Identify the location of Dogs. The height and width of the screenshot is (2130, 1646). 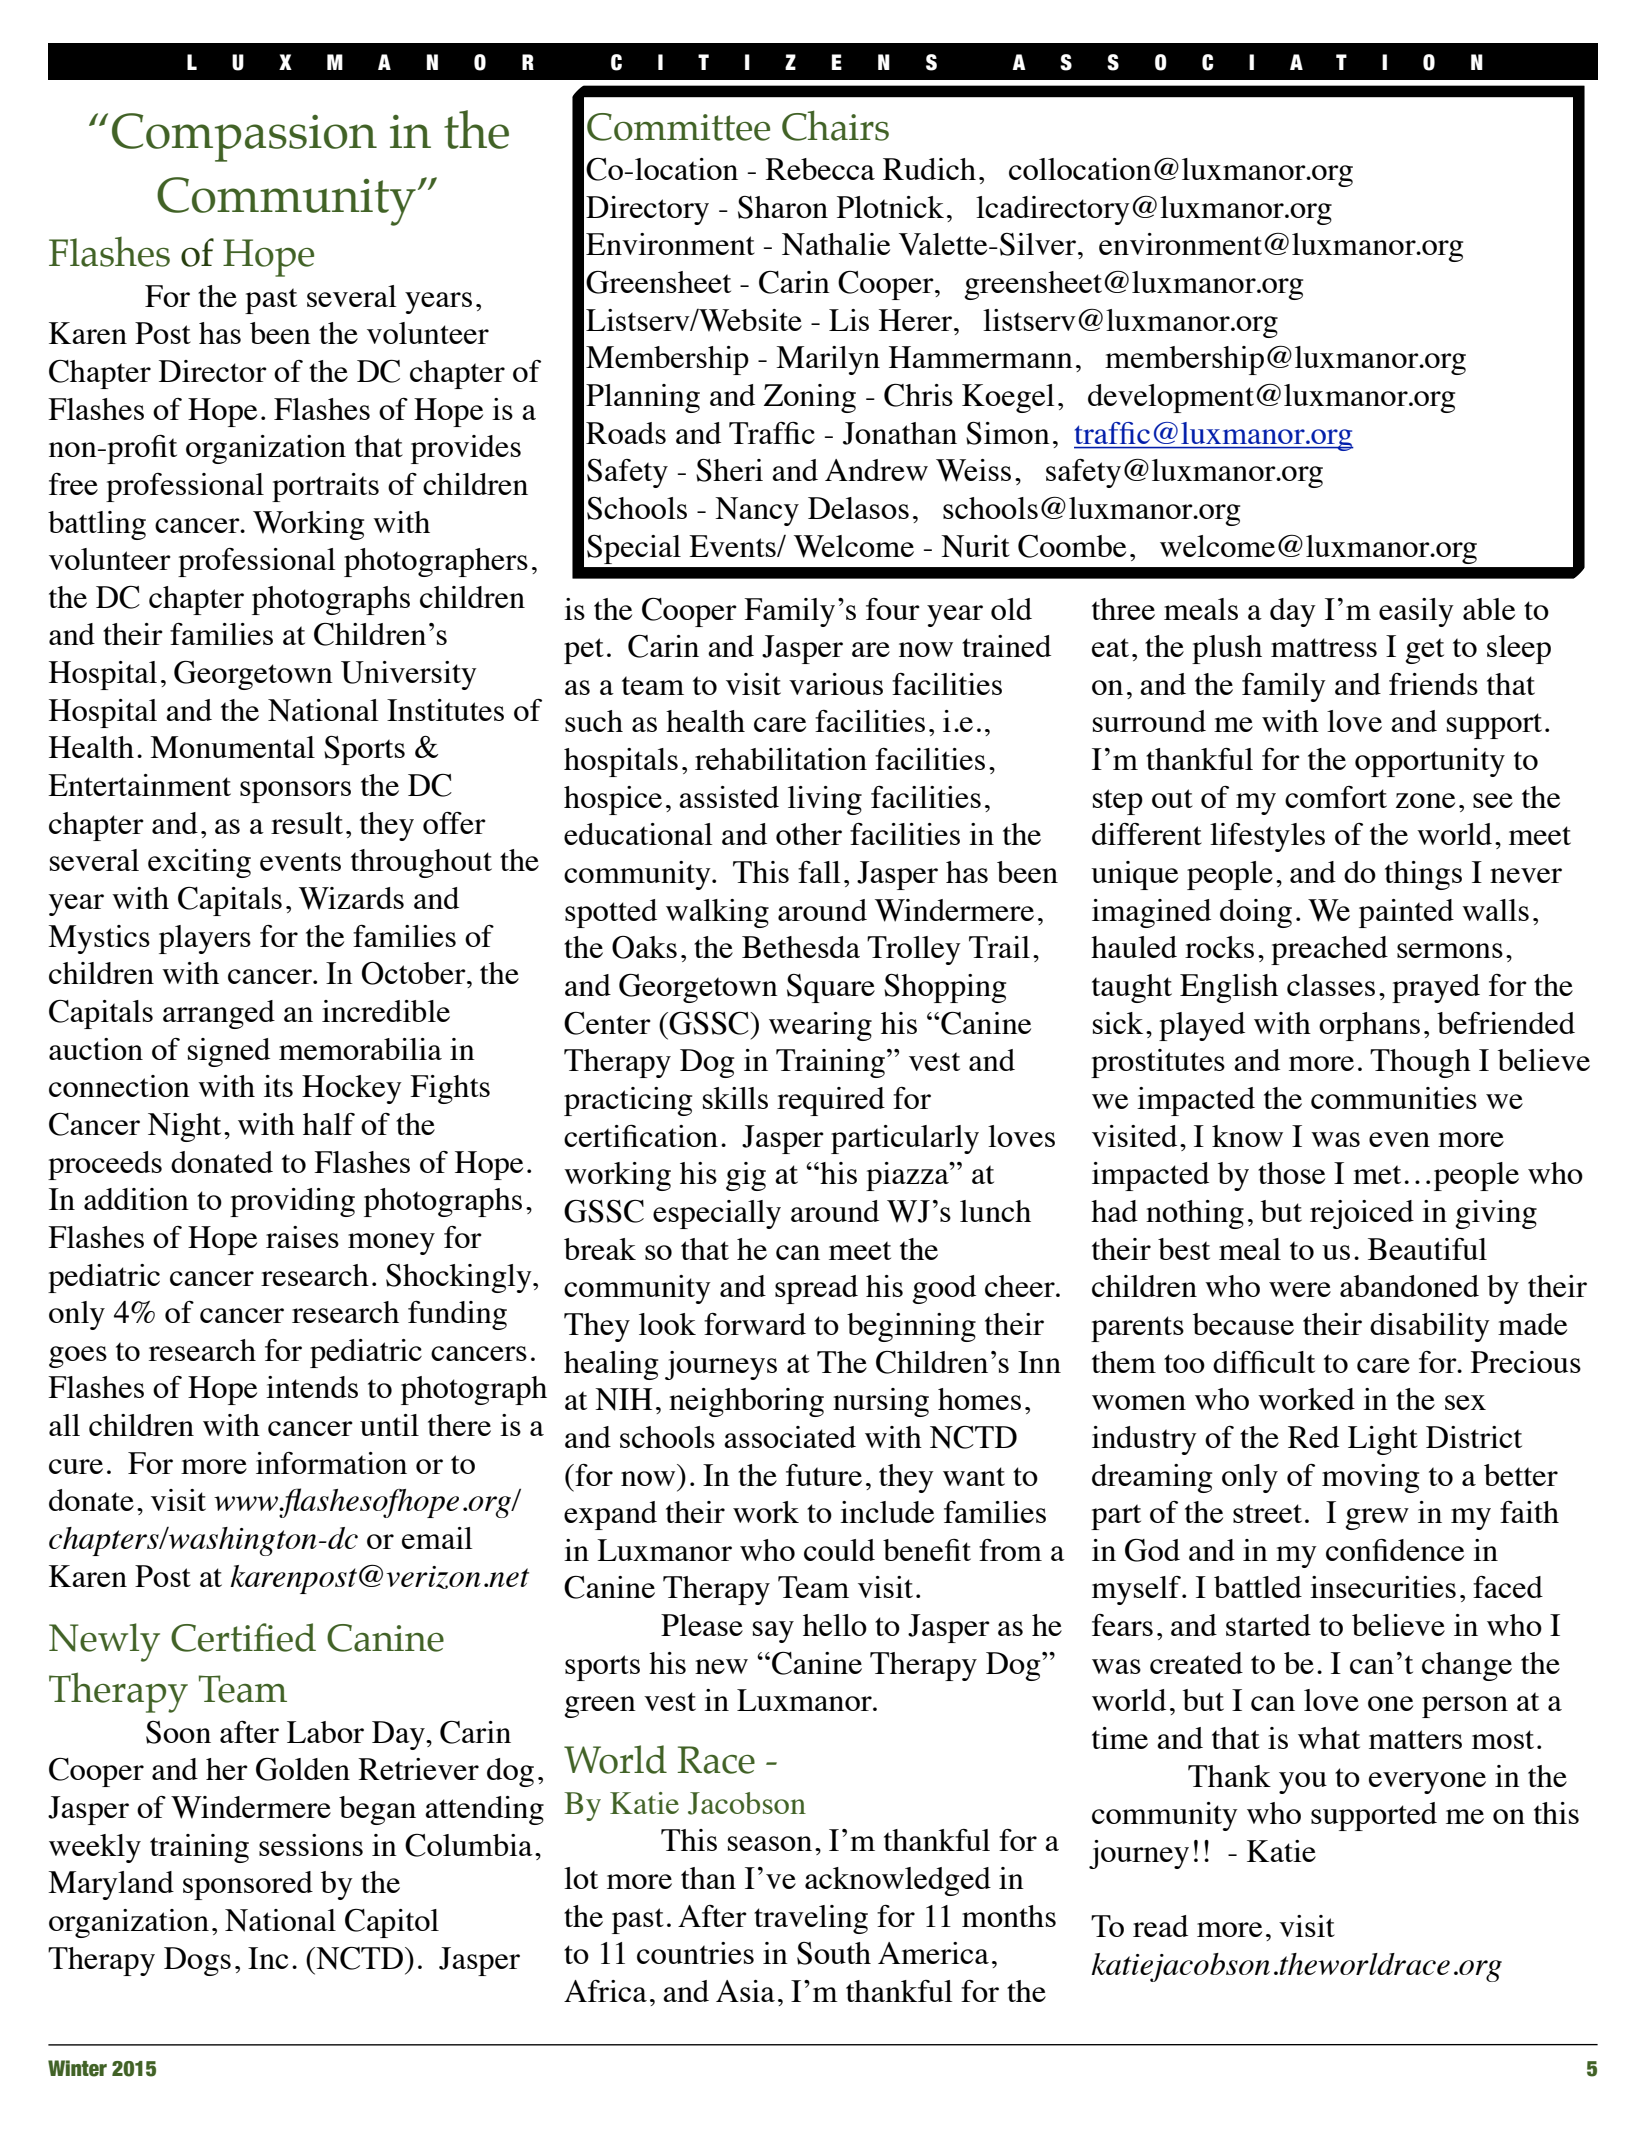
(197, 1961).
